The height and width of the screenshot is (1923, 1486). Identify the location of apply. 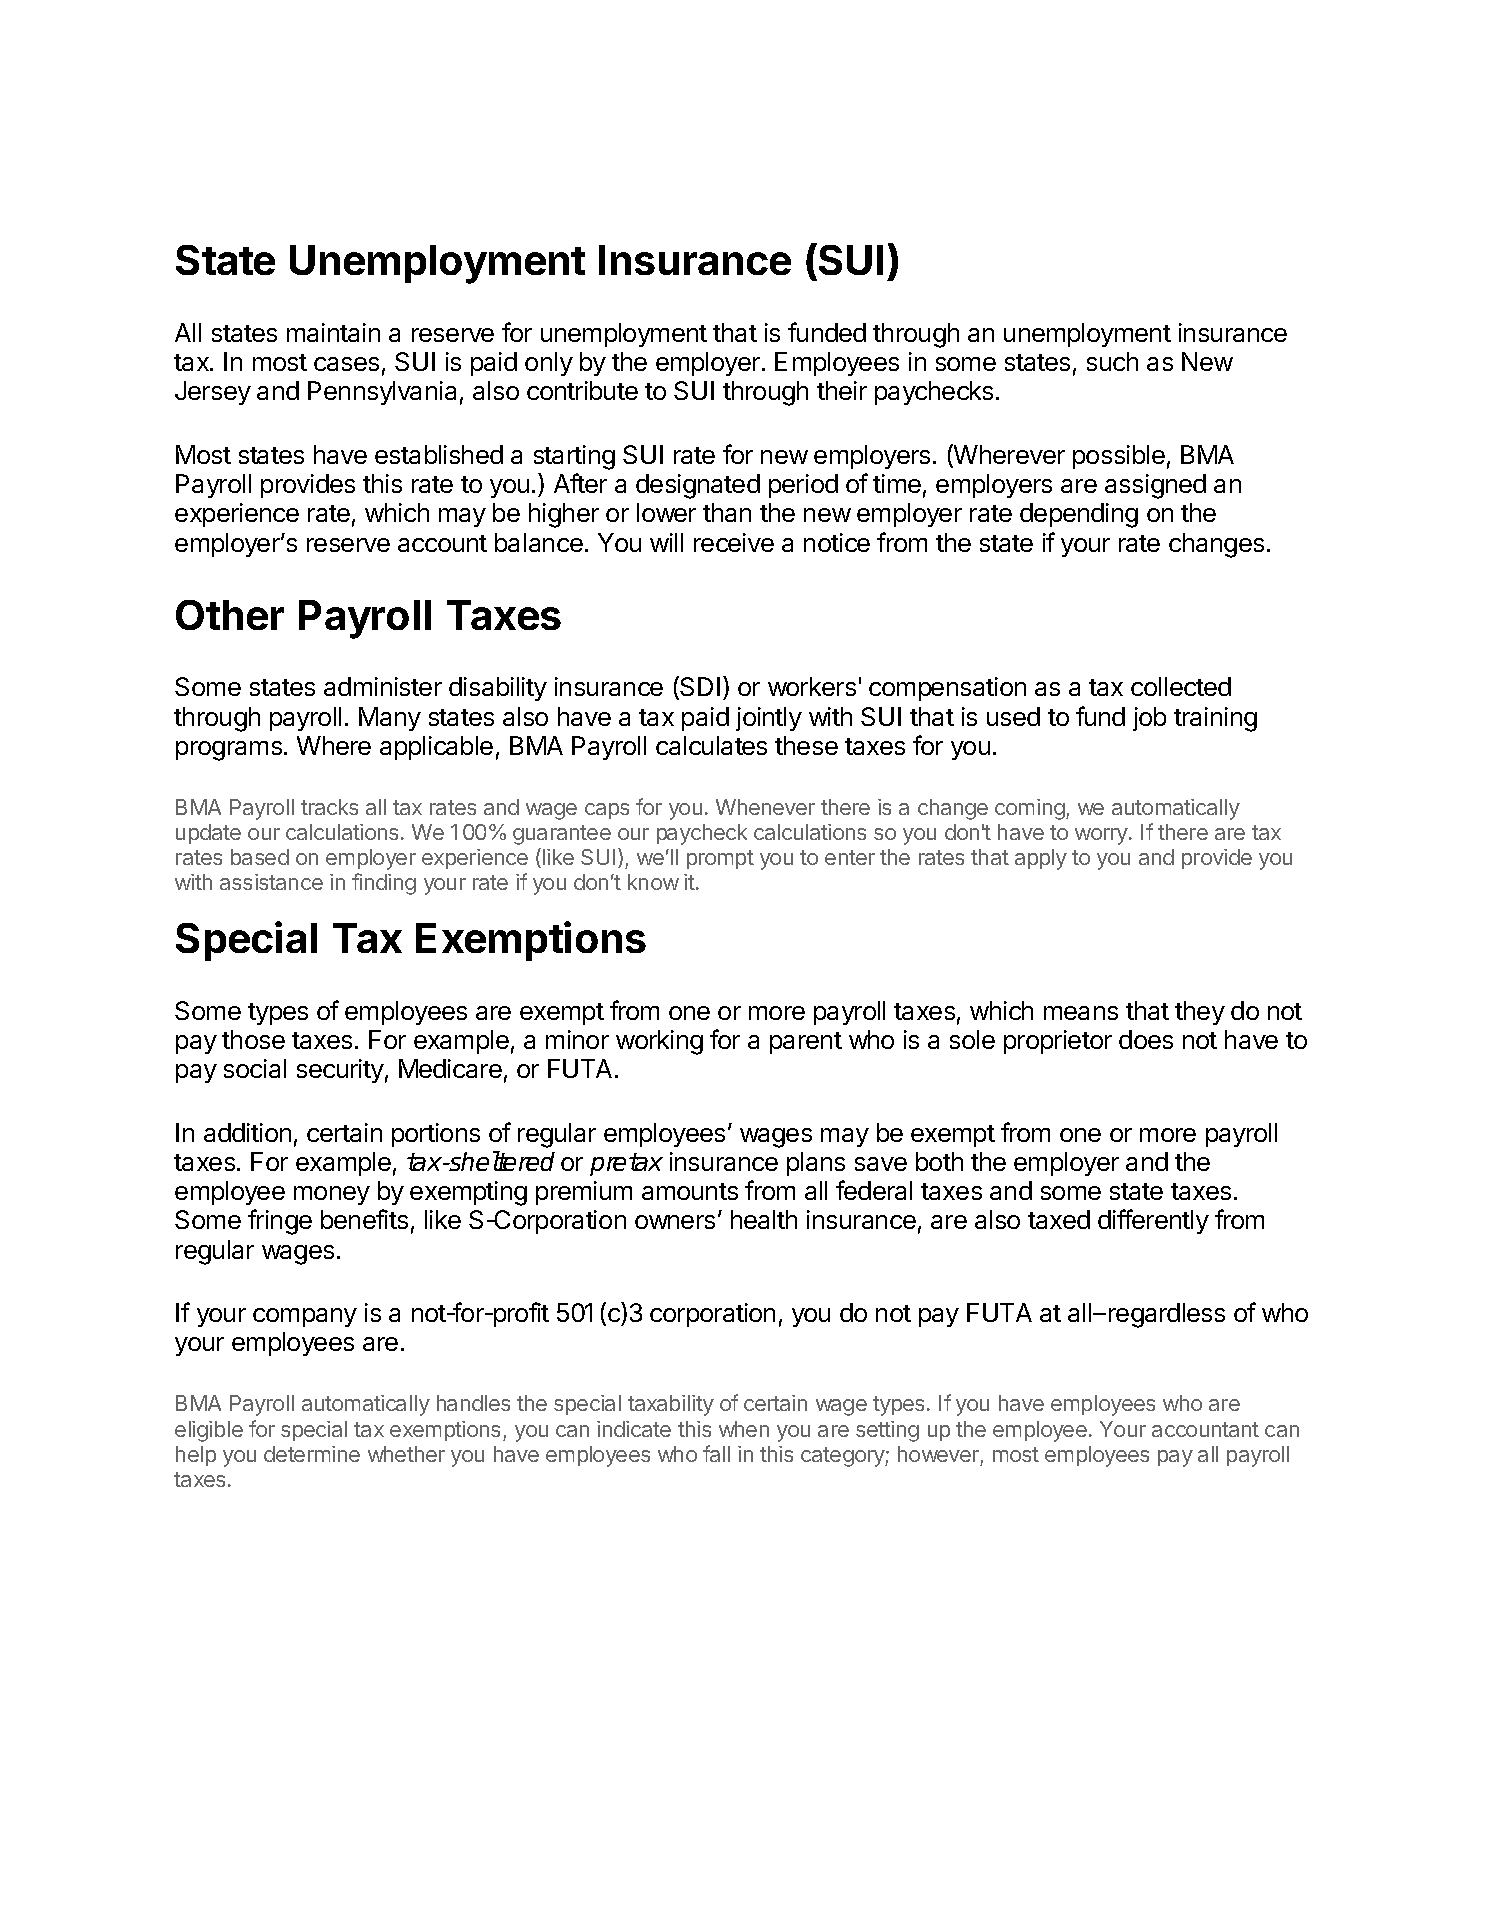
(1041, 859).
